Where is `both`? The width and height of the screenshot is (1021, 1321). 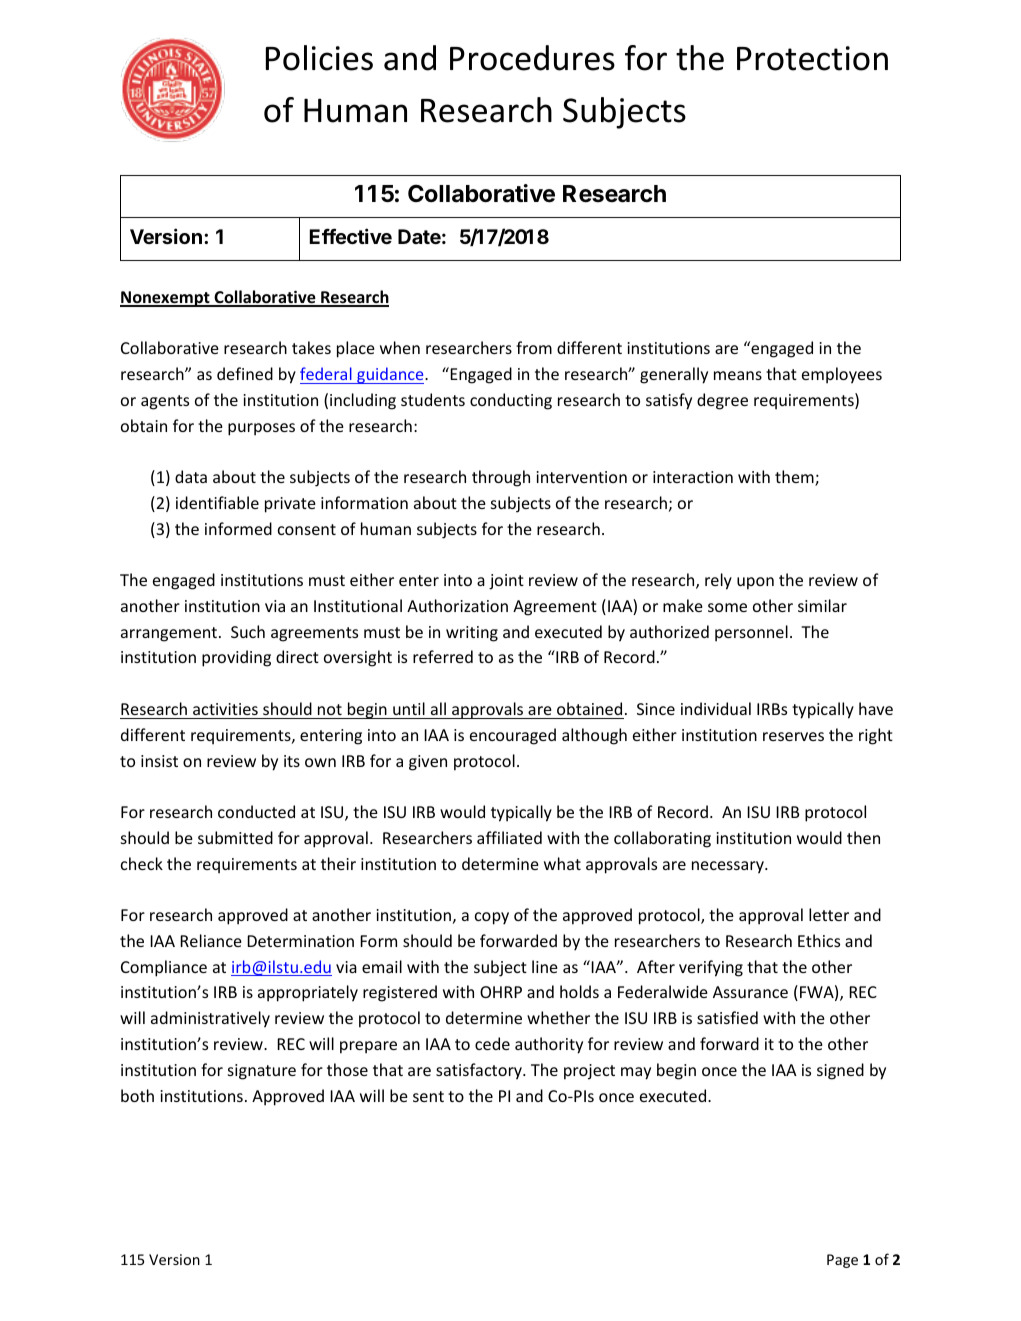 both is located at coordinates (137, 1095).
